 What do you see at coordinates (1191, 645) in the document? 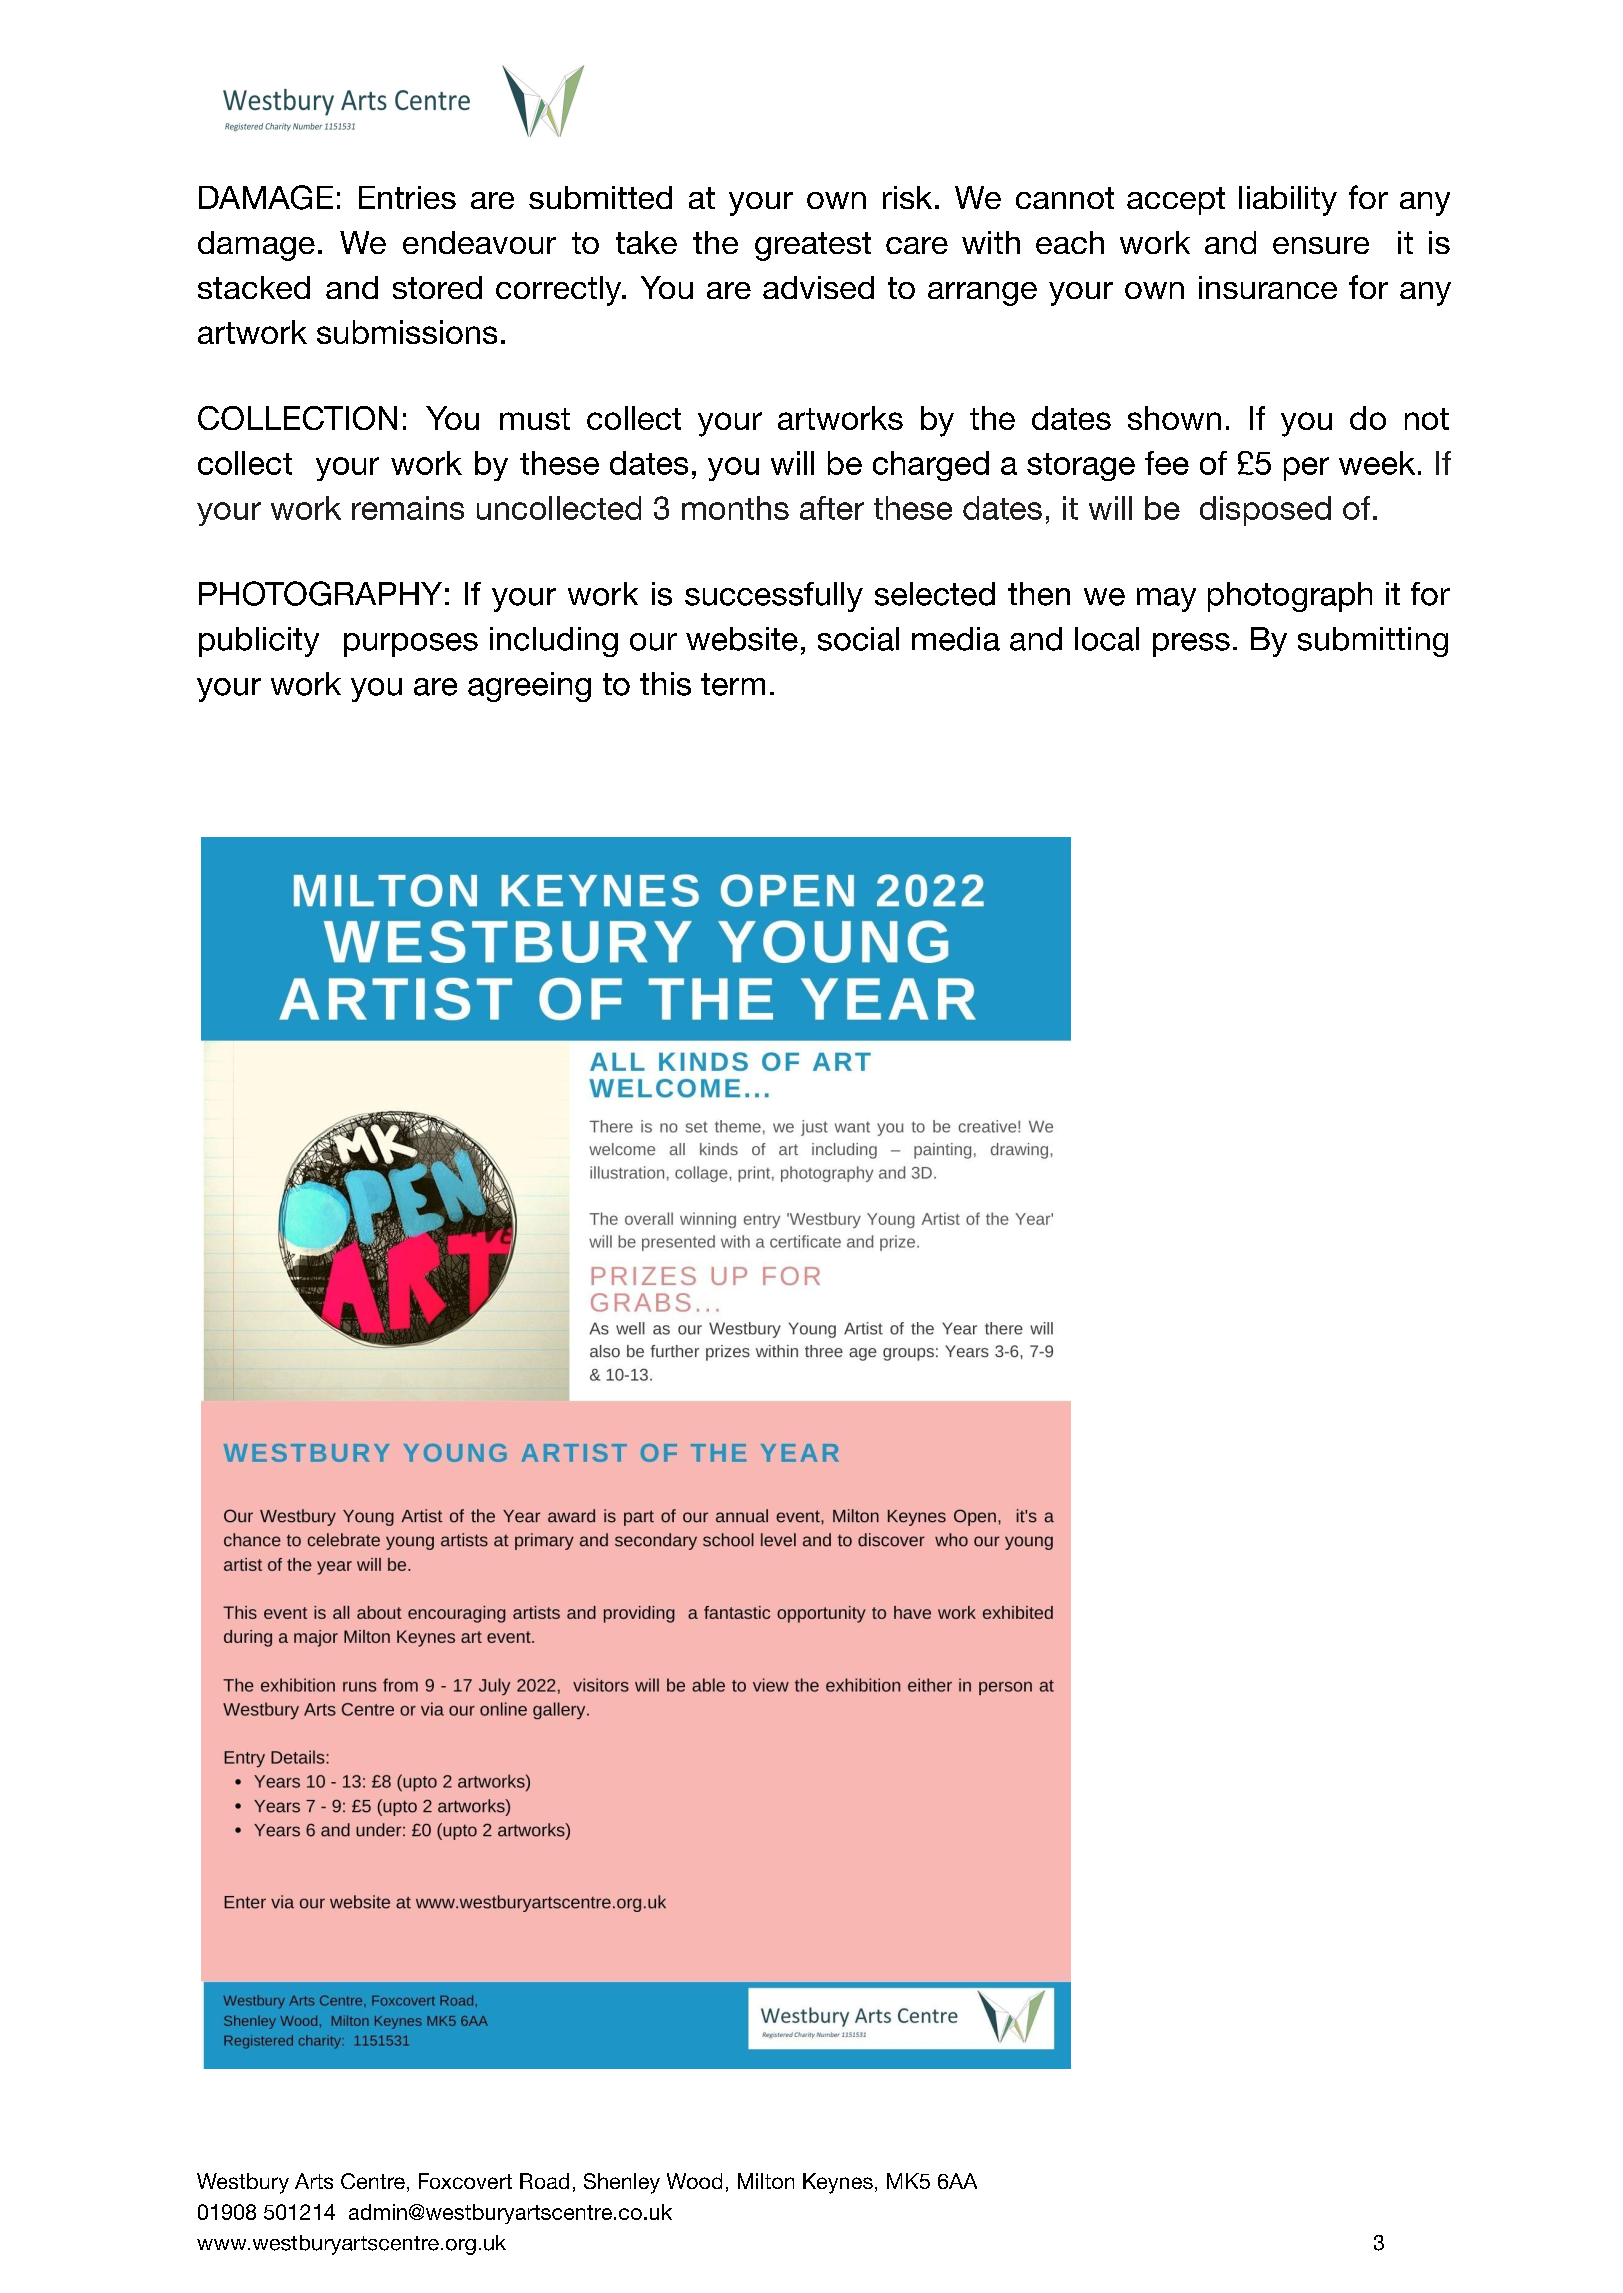
I see `press` at bounding box center [1191, 645].
